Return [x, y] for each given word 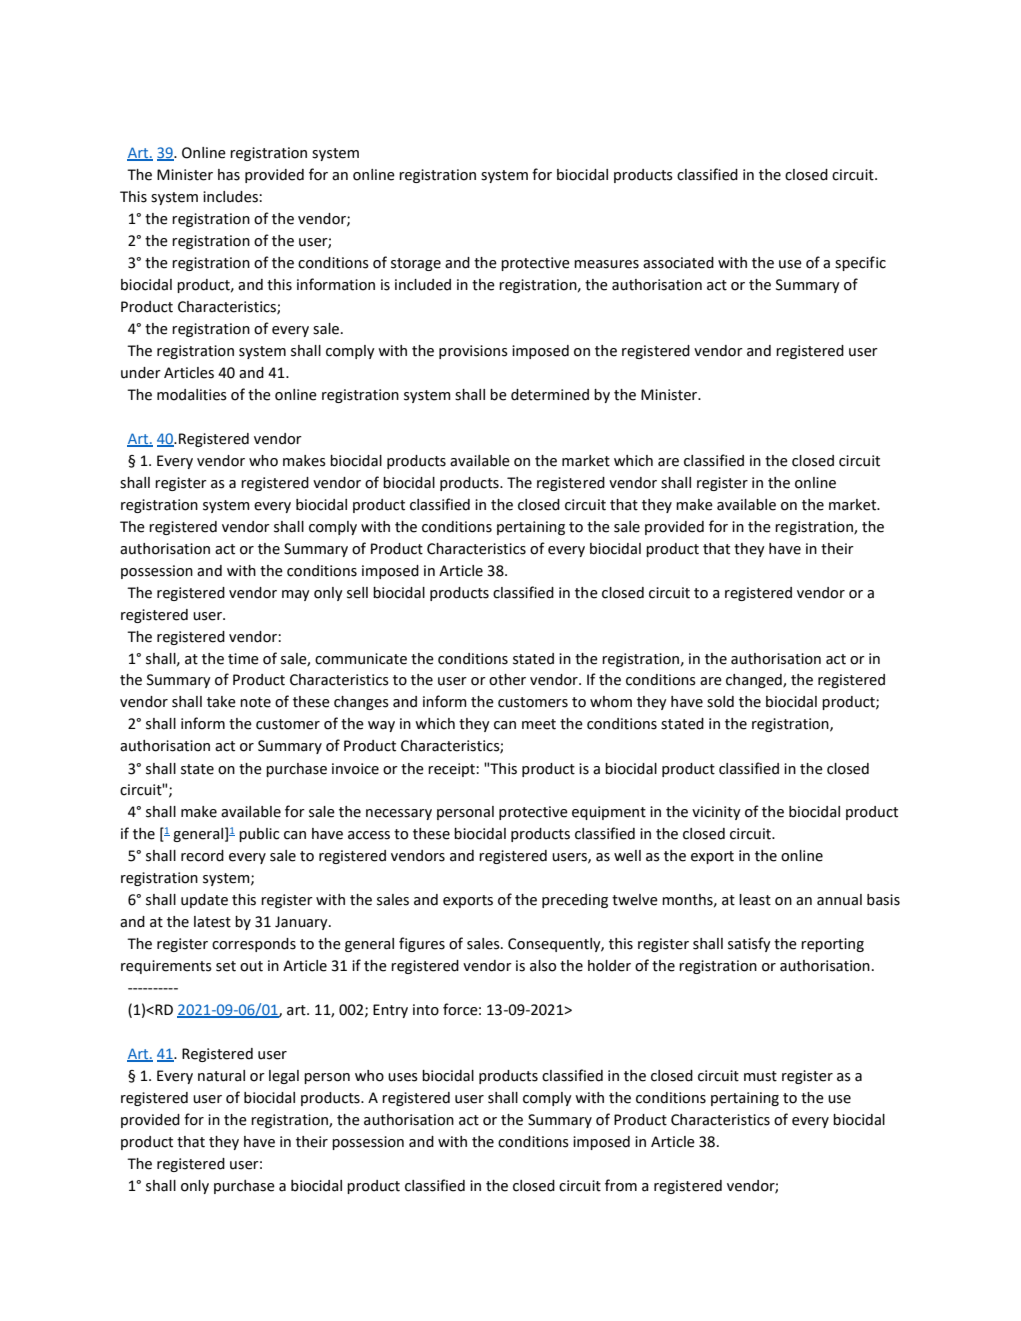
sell [357, 593]
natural [221, 1076]
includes [231, 197]
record [202, 856]
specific [860, 263]
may [296, 595]
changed [755, 681]
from [621, 1185]
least [755, 900]
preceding [575, 901]
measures [606, 264]
